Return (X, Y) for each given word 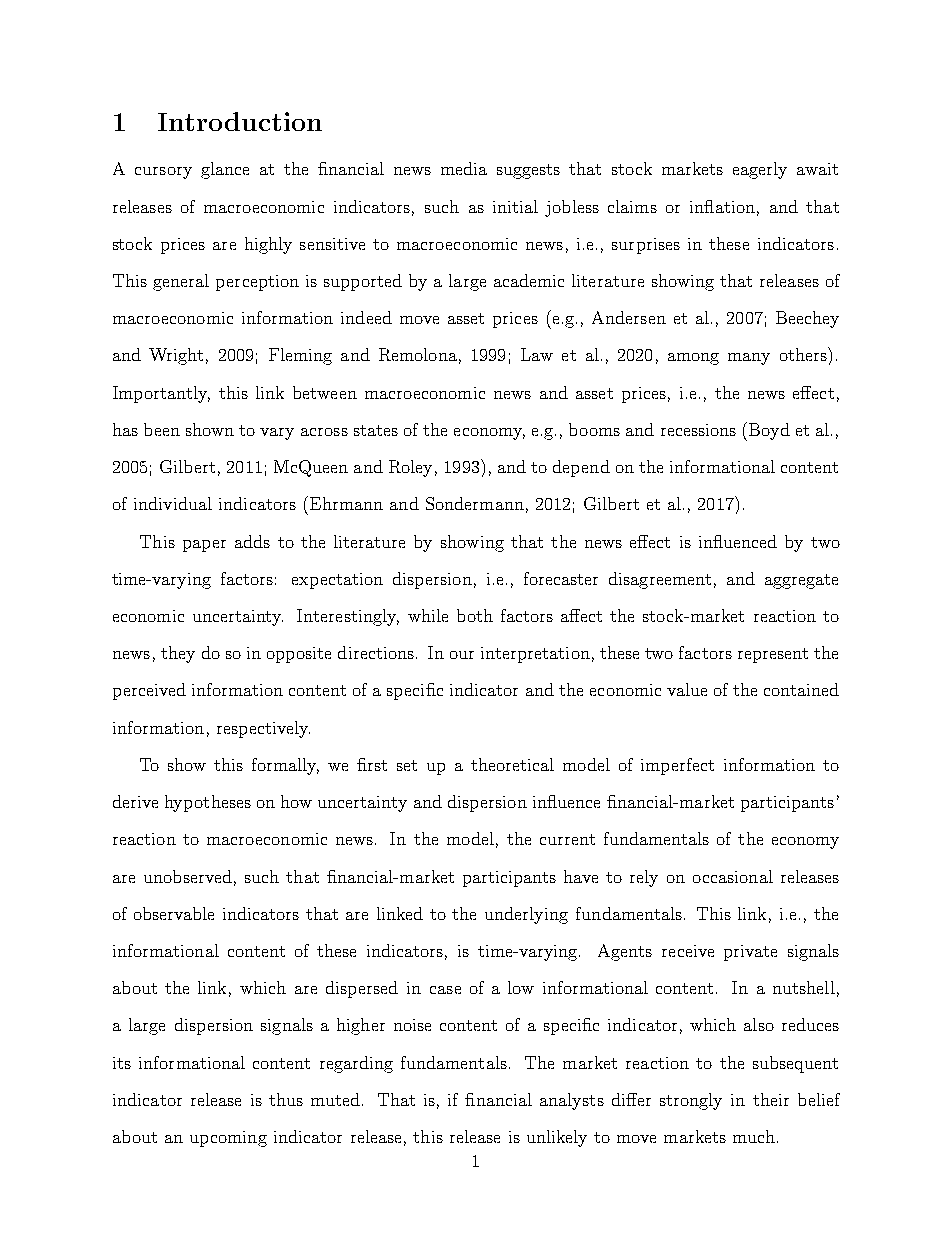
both (475, 615)
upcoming (228, 1139)
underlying (526, 915)
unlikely (557, 1138)
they (178, 654)
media (464, 168)
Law (537, 354)
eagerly (760, 170)
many (749, 359)
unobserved (188, 876)
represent (773, 655)
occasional (733, 876)
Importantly (161, 394)
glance (225, 170)
